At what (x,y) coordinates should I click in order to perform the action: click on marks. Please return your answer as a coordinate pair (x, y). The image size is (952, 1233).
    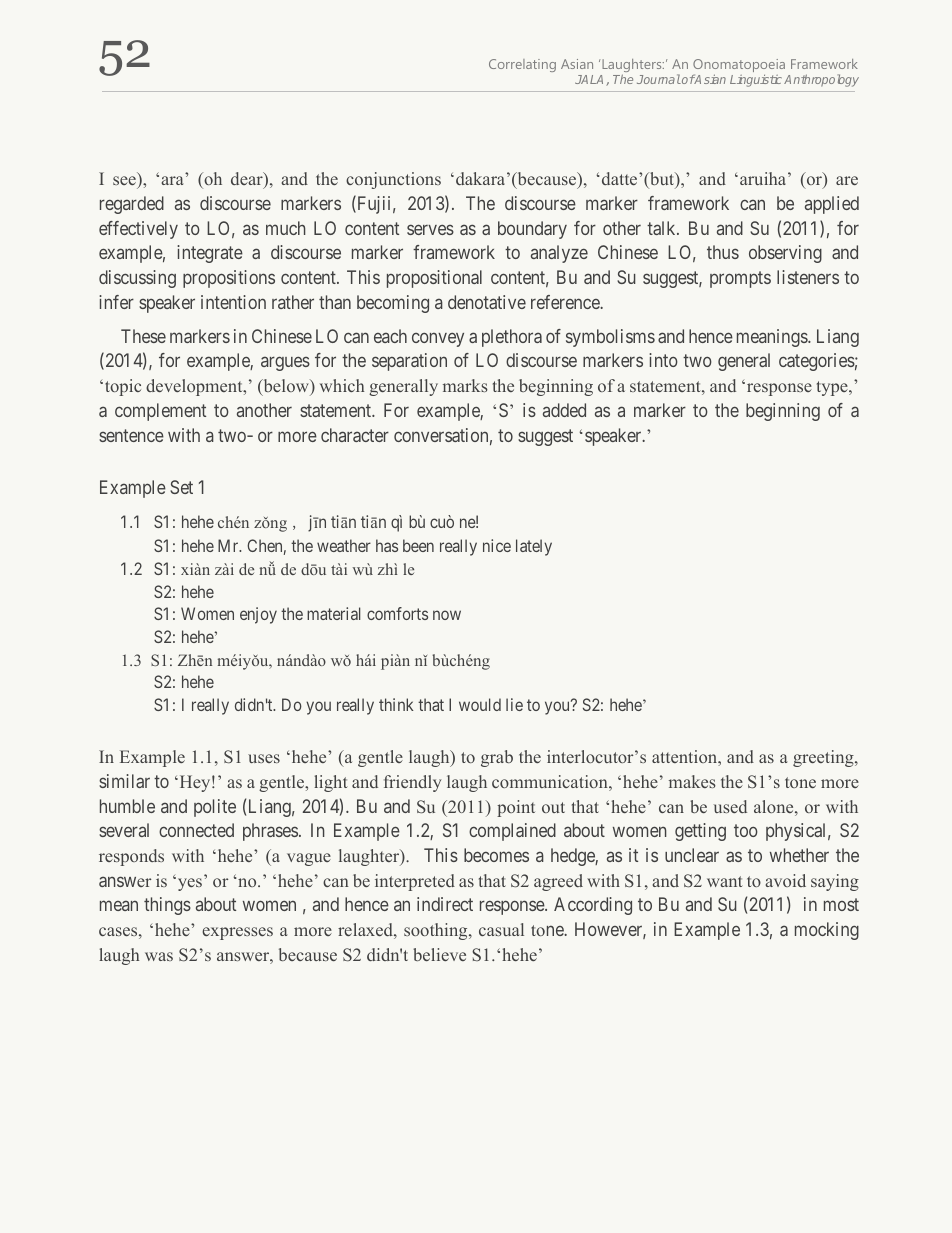
    Looking at the image, I should click on (465, 385).
